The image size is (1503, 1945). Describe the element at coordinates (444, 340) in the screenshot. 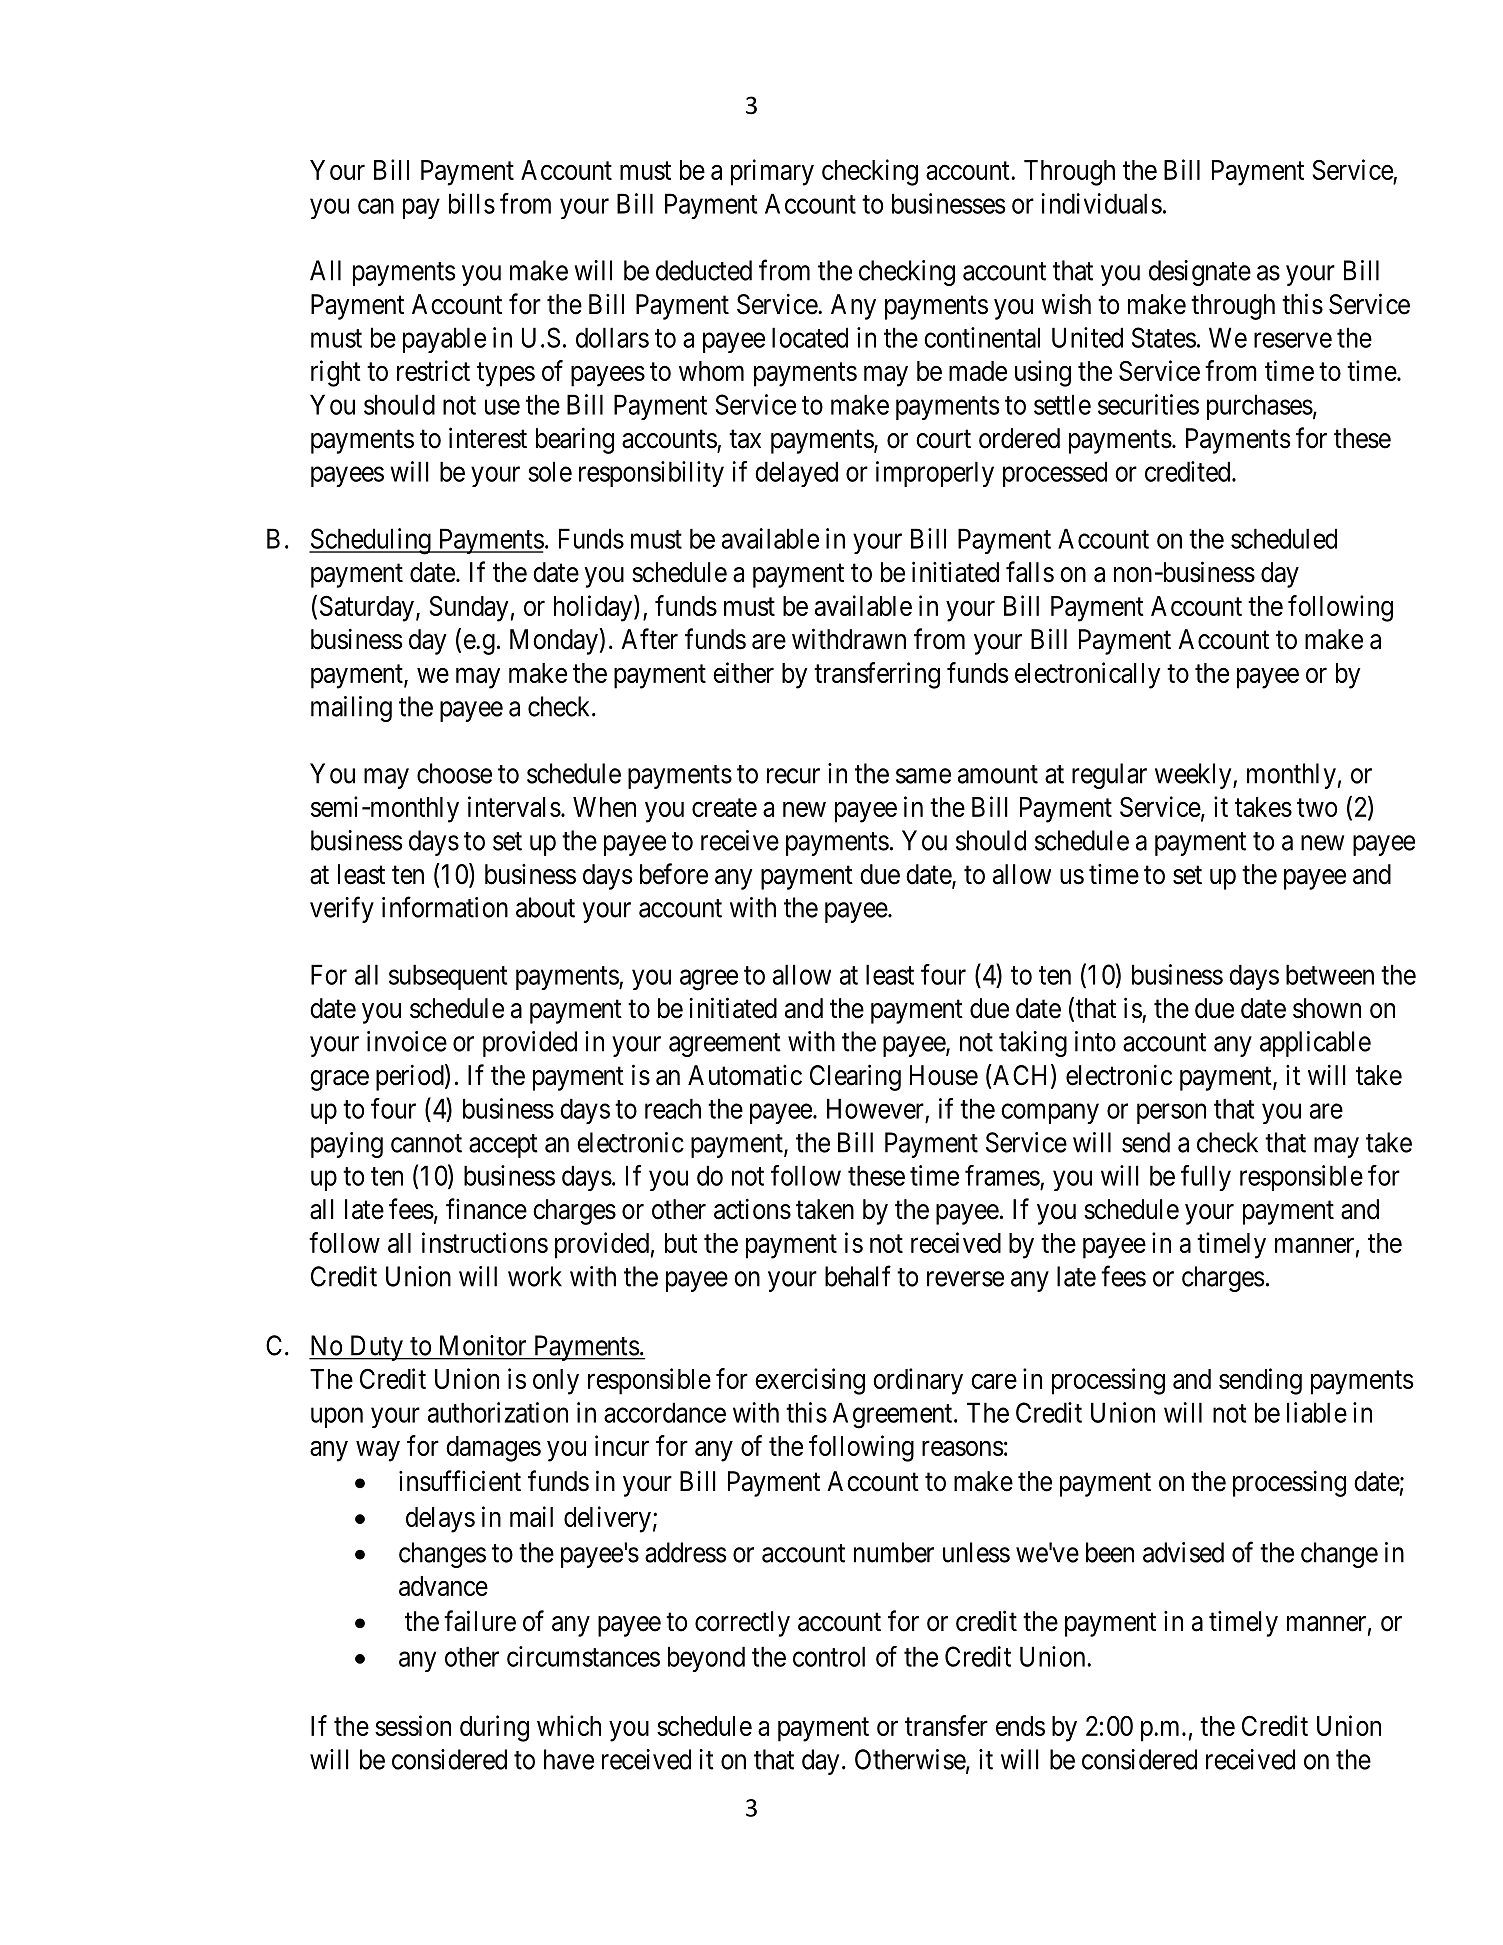

I see `payable` at that location.
